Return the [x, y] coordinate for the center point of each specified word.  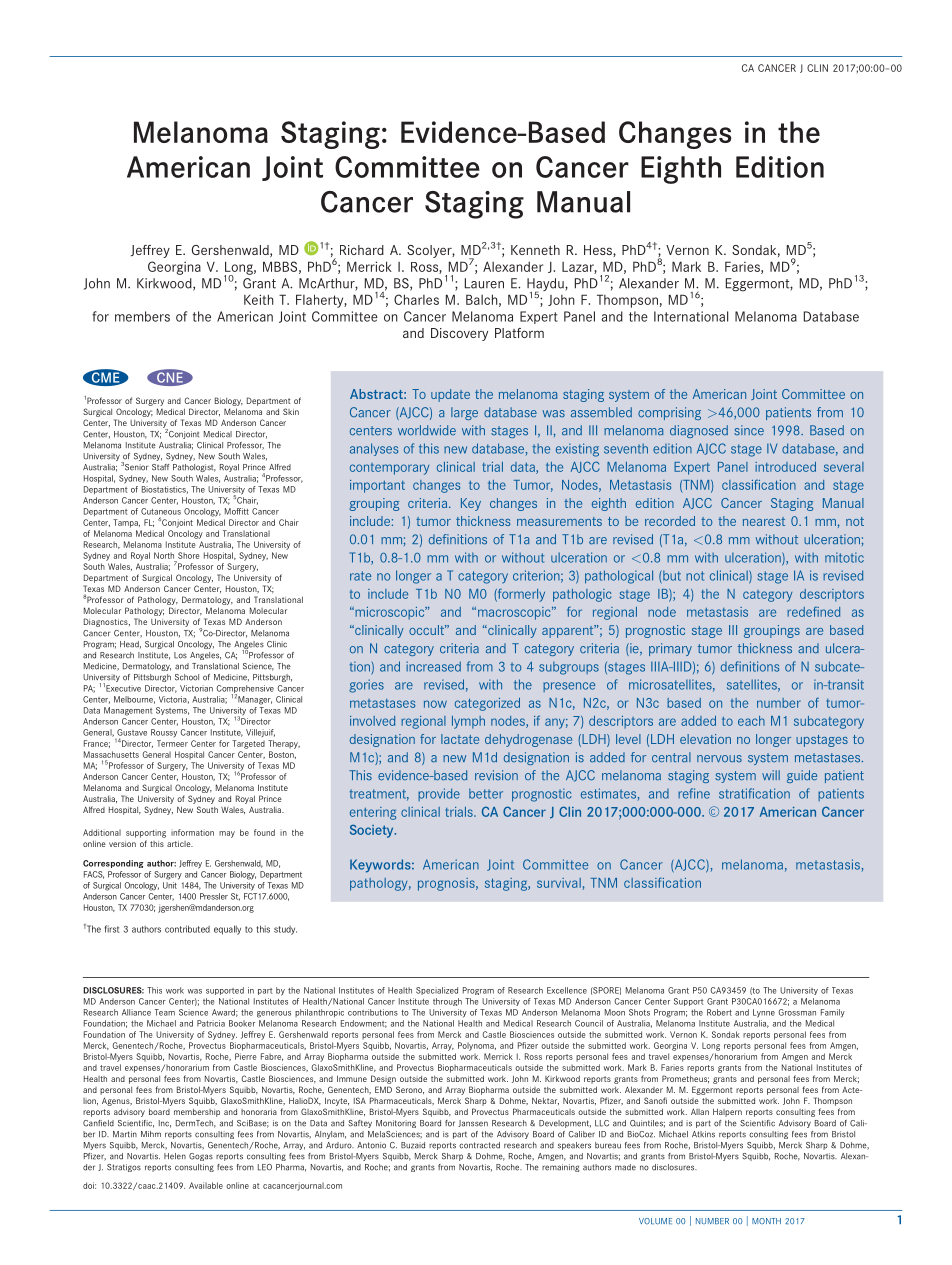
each [751, 721]
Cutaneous [161, 511]
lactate [460, 739]
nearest [764, 521]
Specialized [437, 991]
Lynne [764, 1013]
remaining [561, 1168]
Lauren [484, 283]
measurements [559, 521]
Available [206, 1185]
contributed [187, 929]
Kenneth [535, 250]
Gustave [132, 732]
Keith [258, 299]
